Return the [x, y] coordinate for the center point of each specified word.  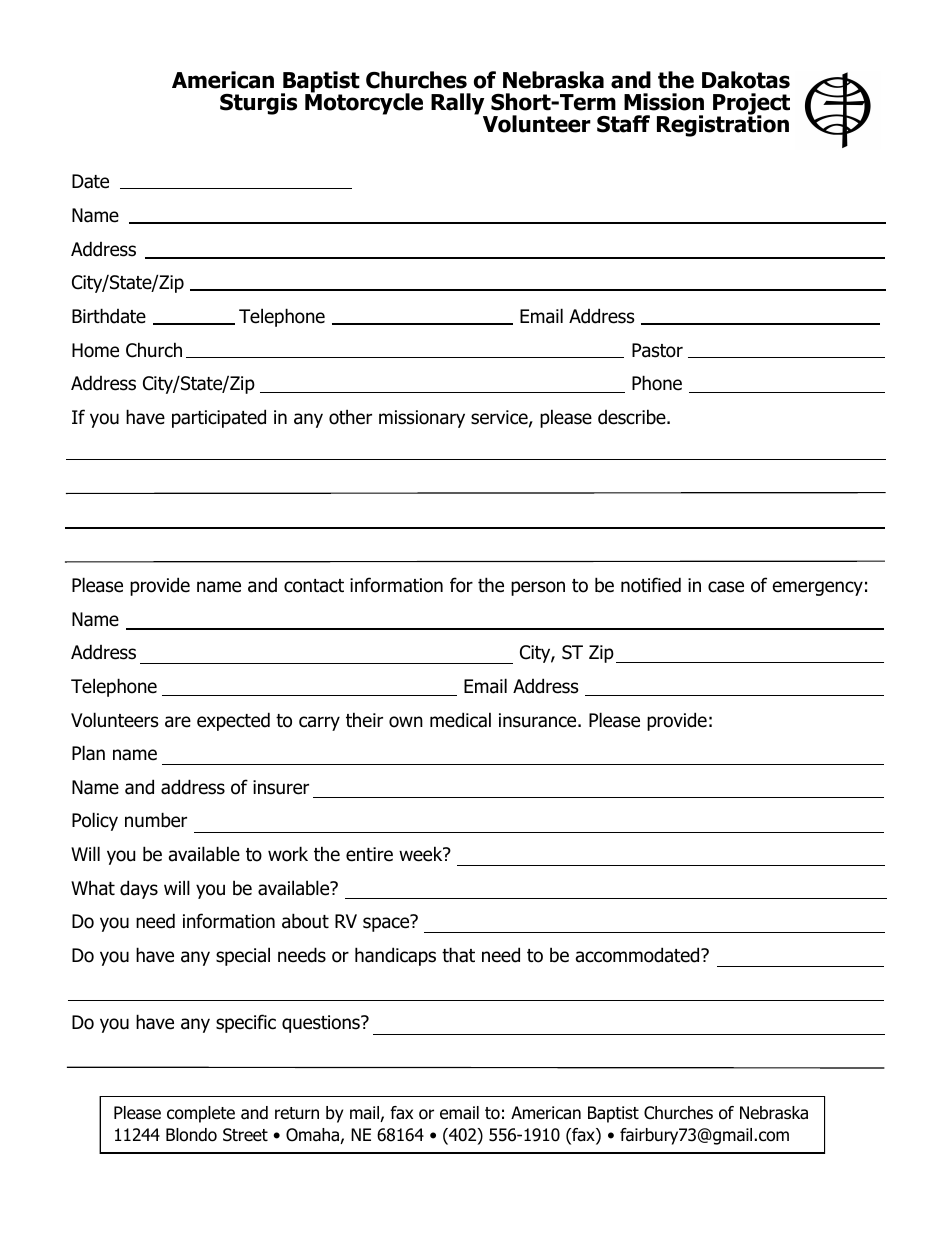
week [422, 854]
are [178, 722]
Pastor [657, 350]
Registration [723, 125]
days [139, 889]
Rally [459, 105]
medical [460, 720]
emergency [818, 588]
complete [201, 1114]
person [538, 588]
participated [219, 418]
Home [95, 350]
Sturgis [258, 104]
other [350, 417]
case [726, 587]
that [458, 955]
